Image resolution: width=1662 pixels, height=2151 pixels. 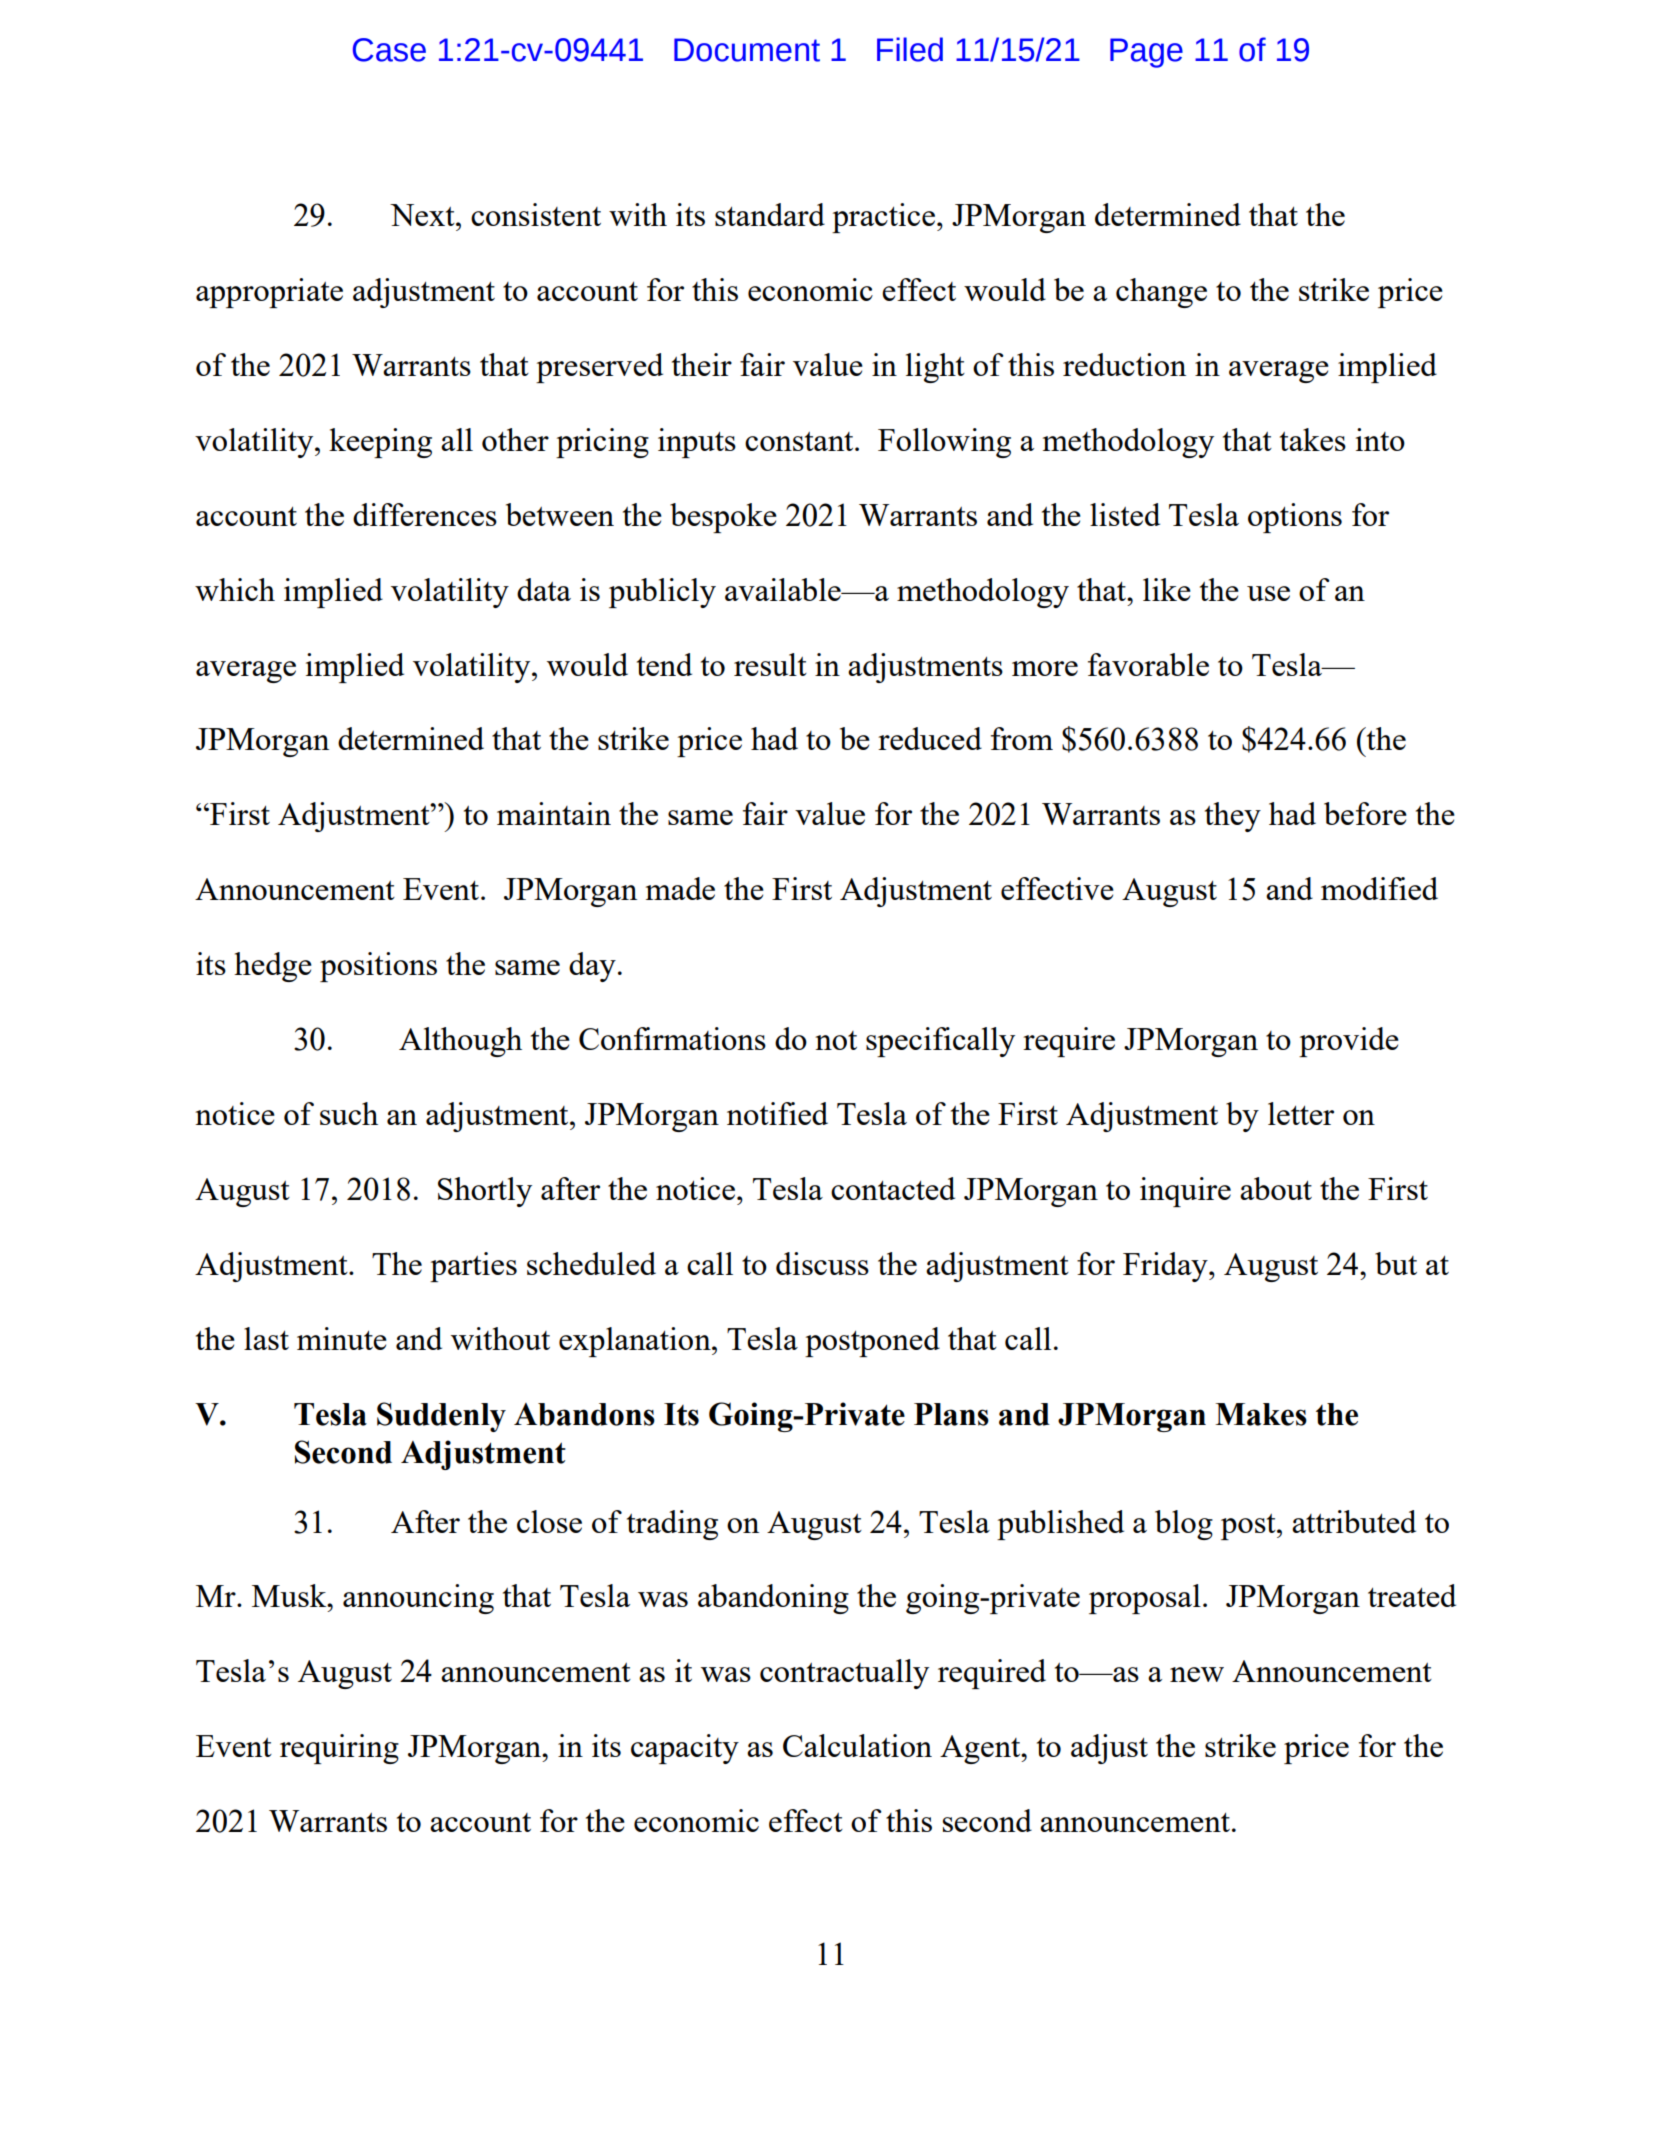 I want to click on Case, so click(x=389, y=50).
